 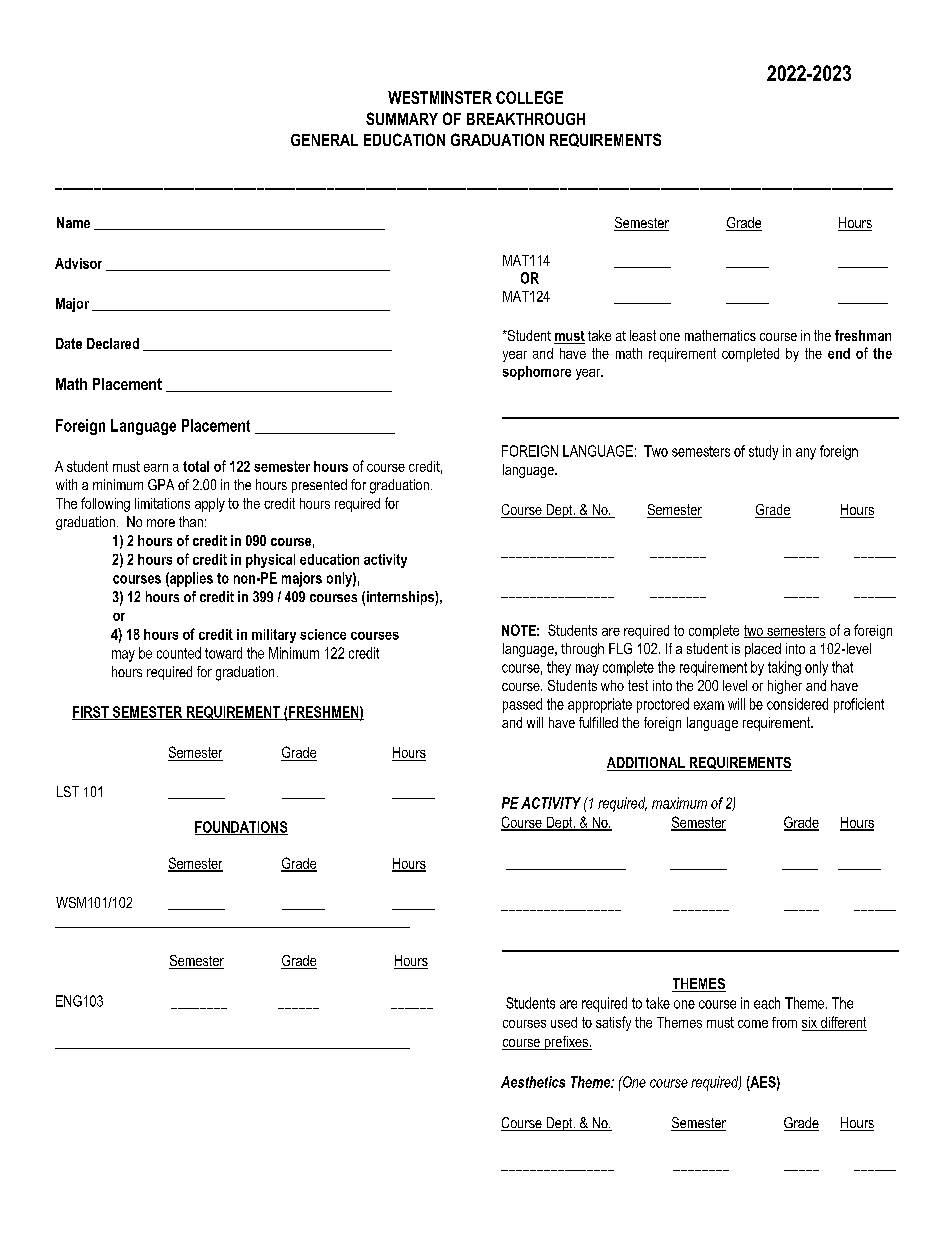 I want to click on GENERAL, so click(x=324, y=140).
